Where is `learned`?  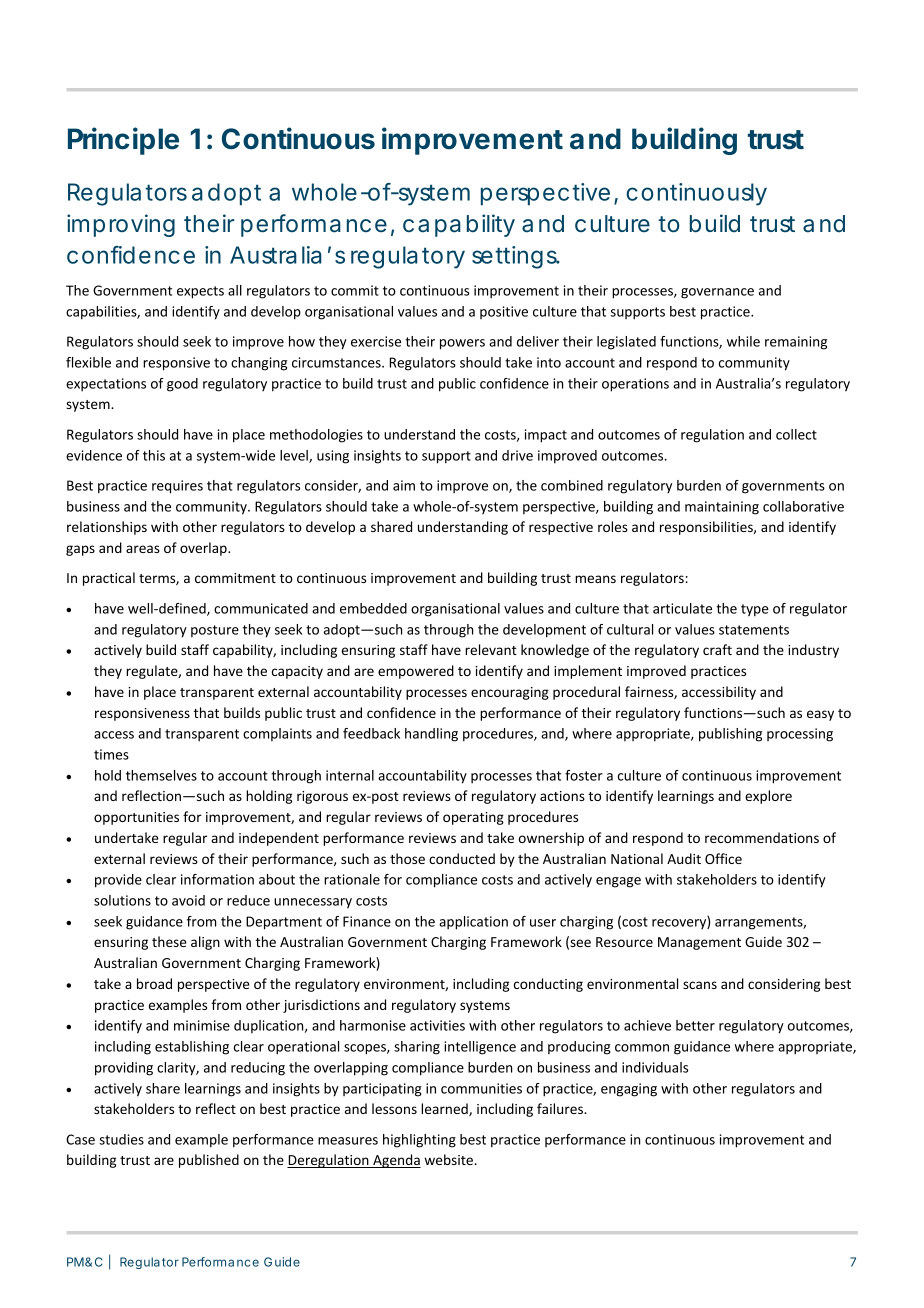 learned is located at coordinates (445, 1109).
